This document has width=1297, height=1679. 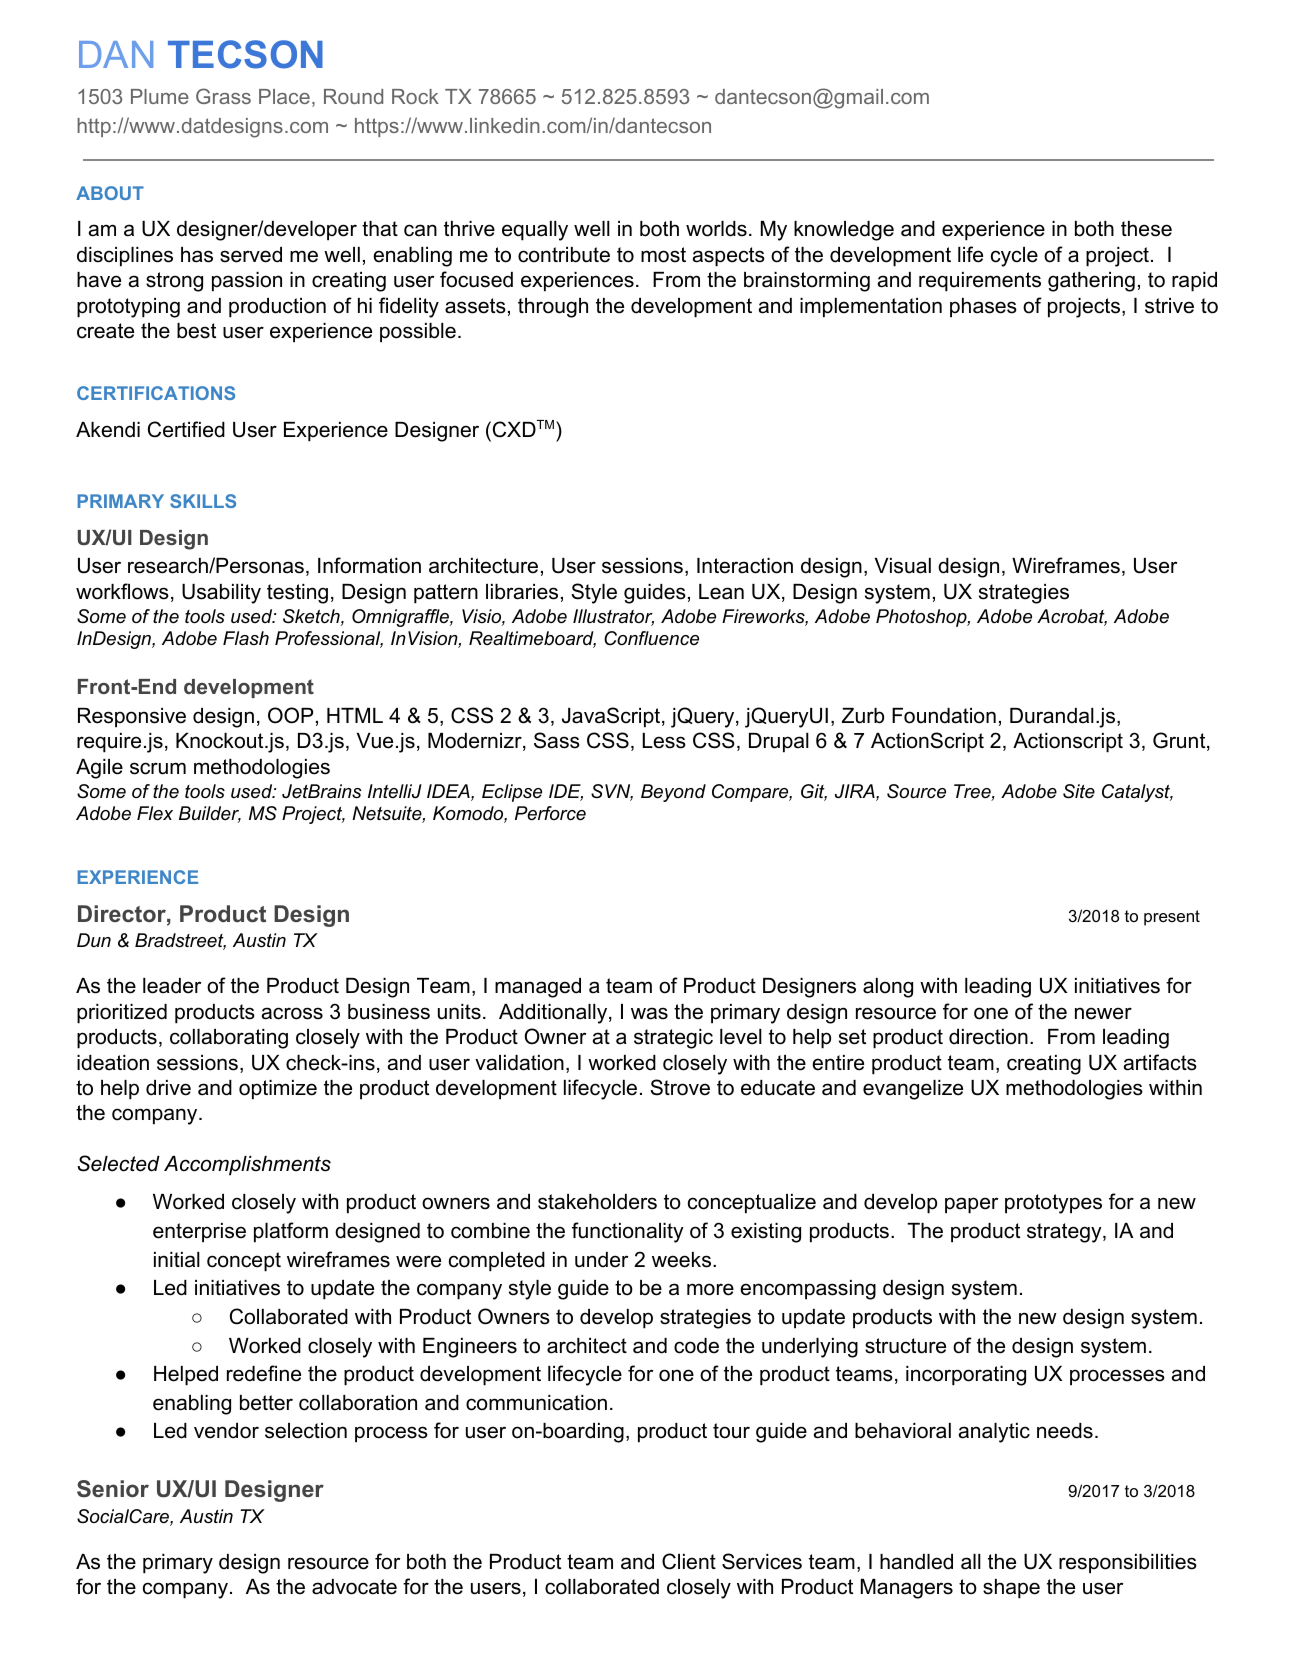 I want to click on Beyond, so click(x=673, y=793).
